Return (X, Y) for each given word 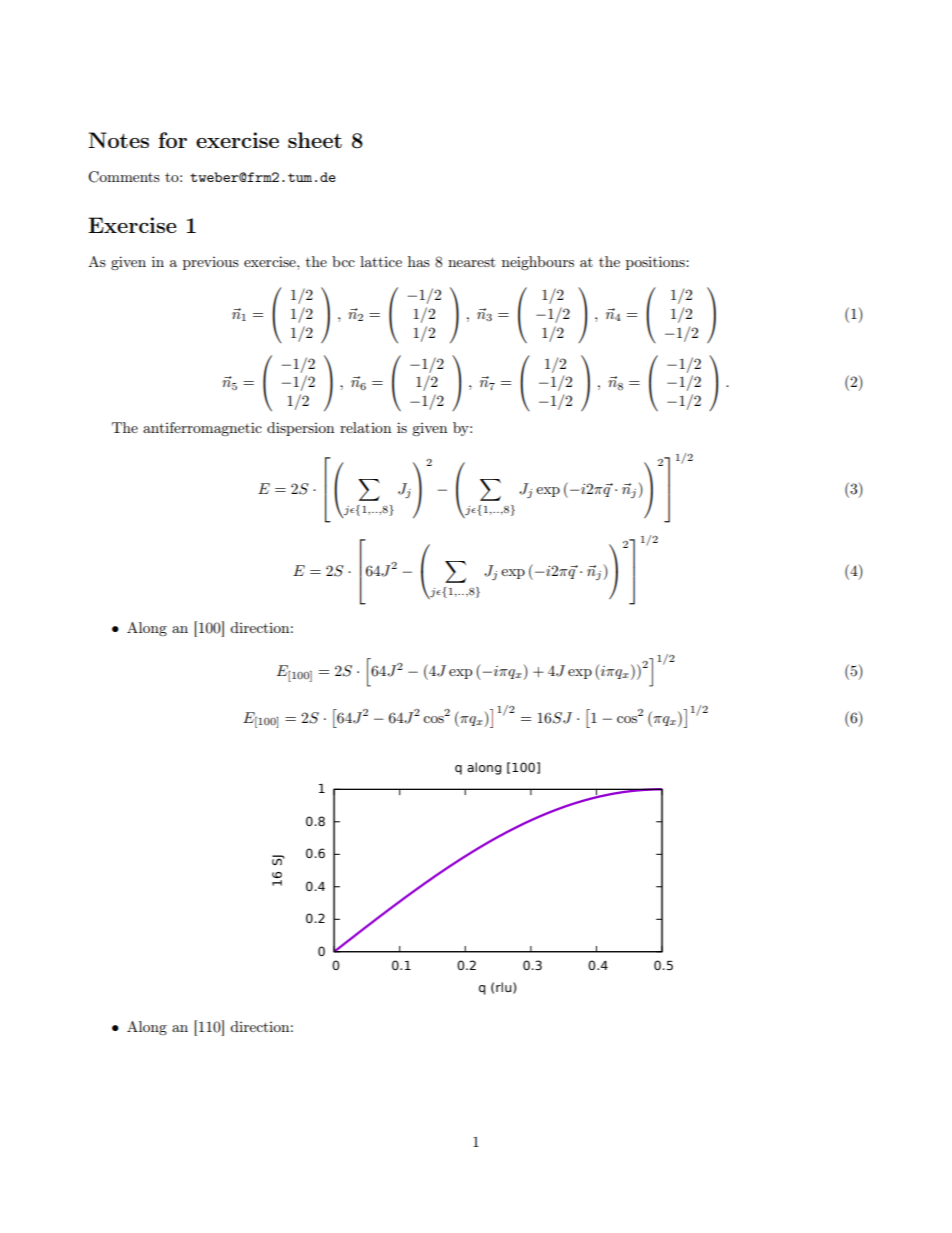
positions (656, 263)
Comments (124, 177)
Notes (118, 140)
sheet (315, 140)
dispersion (300, 429)
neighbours (538, 263)
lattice (381, 261)
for (172, 140)
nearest (471, 262)
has (419, 261)
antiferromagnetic (202, 429)
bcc (343, 261)
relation (365, 427)
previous (211, 263)
